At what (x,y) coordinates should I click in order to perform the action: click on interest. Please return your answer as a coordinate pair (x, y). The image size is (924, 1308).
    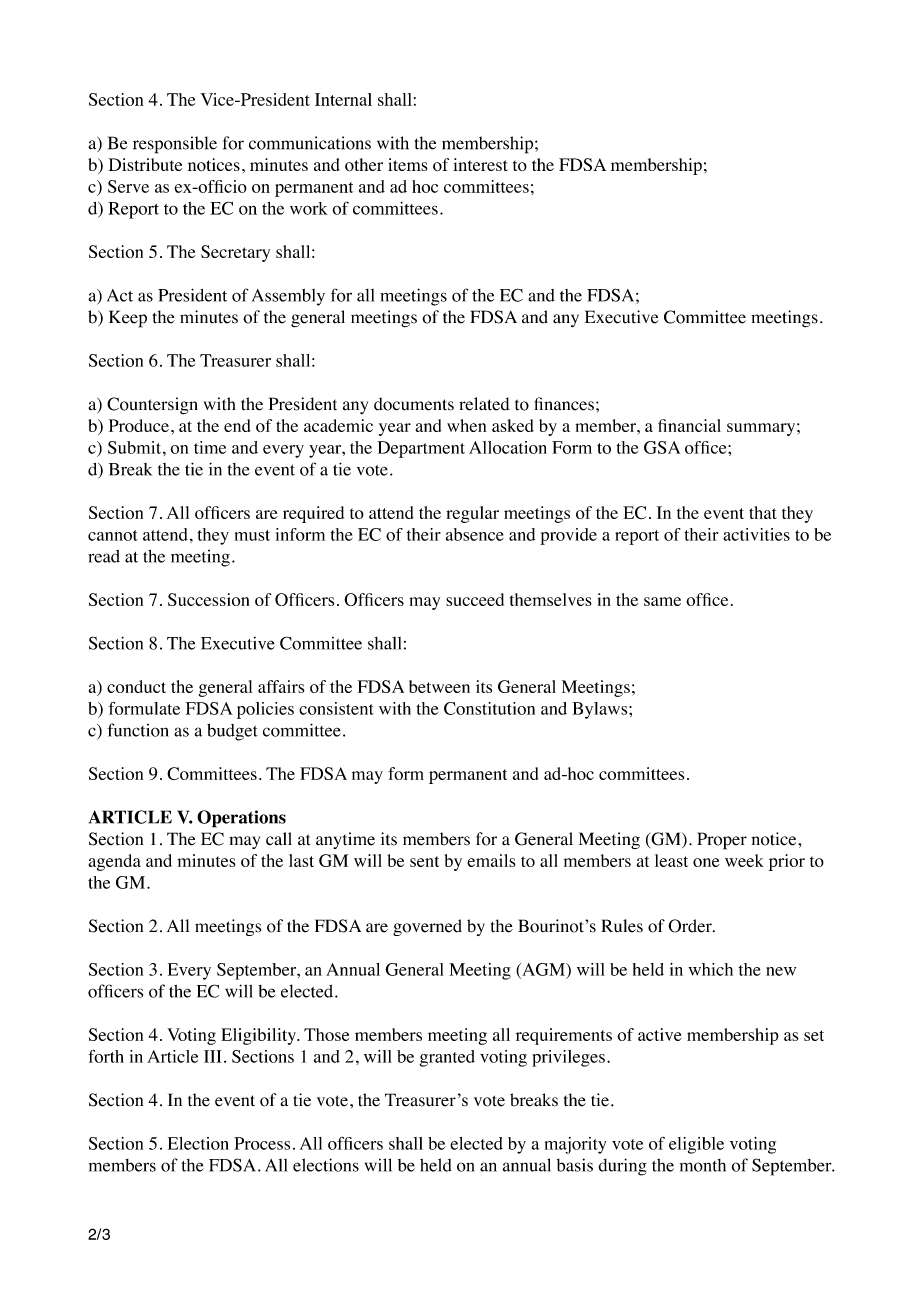
    Looking at the image, I should click on (480, 164).
